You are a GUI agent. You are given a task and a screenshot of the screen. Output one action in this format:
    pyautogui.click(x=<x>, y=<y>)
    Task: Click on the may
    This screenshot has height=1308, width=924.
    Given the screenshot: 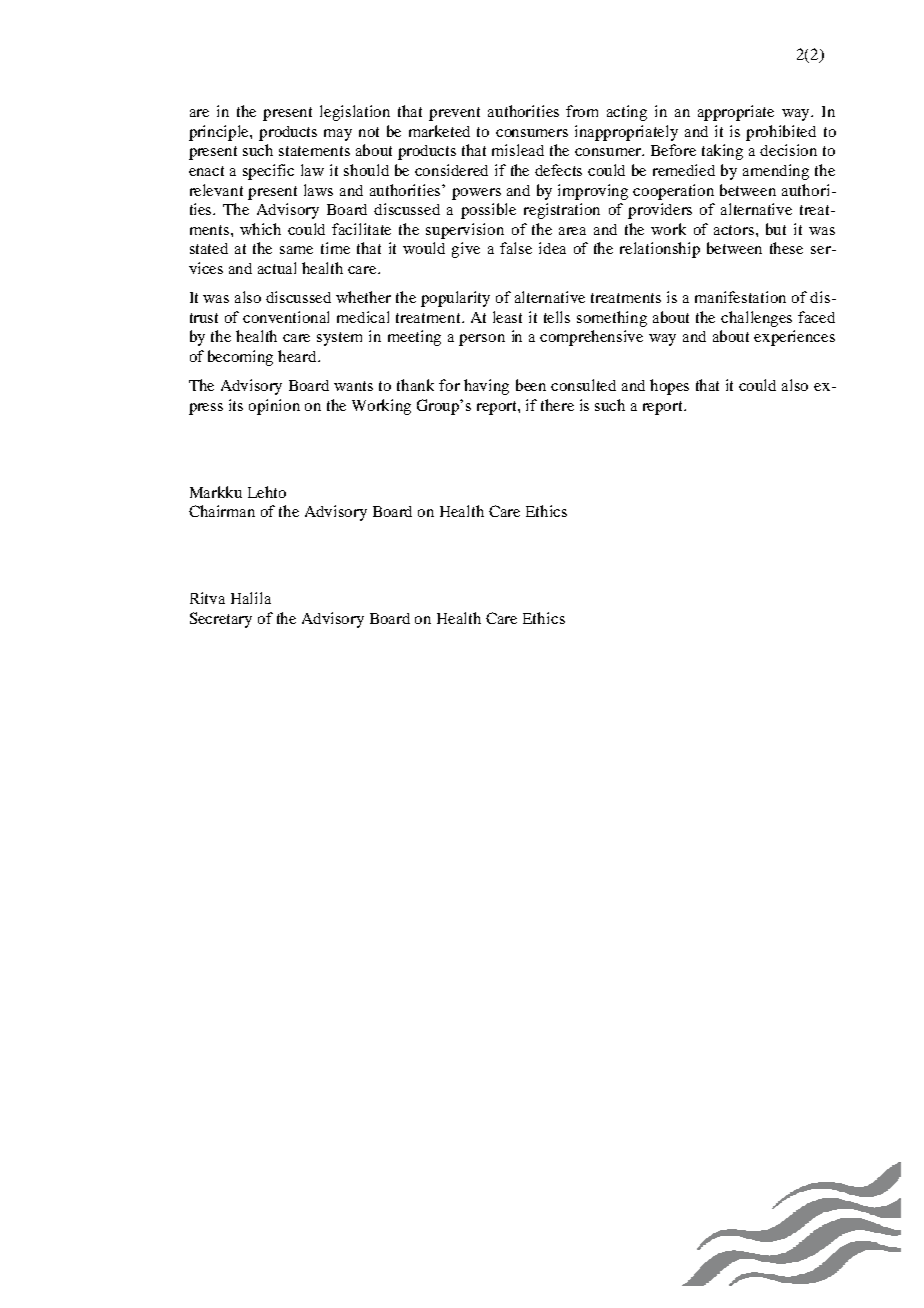 What is the action you would take?
    pyautogui.click(x=338, y=135)
